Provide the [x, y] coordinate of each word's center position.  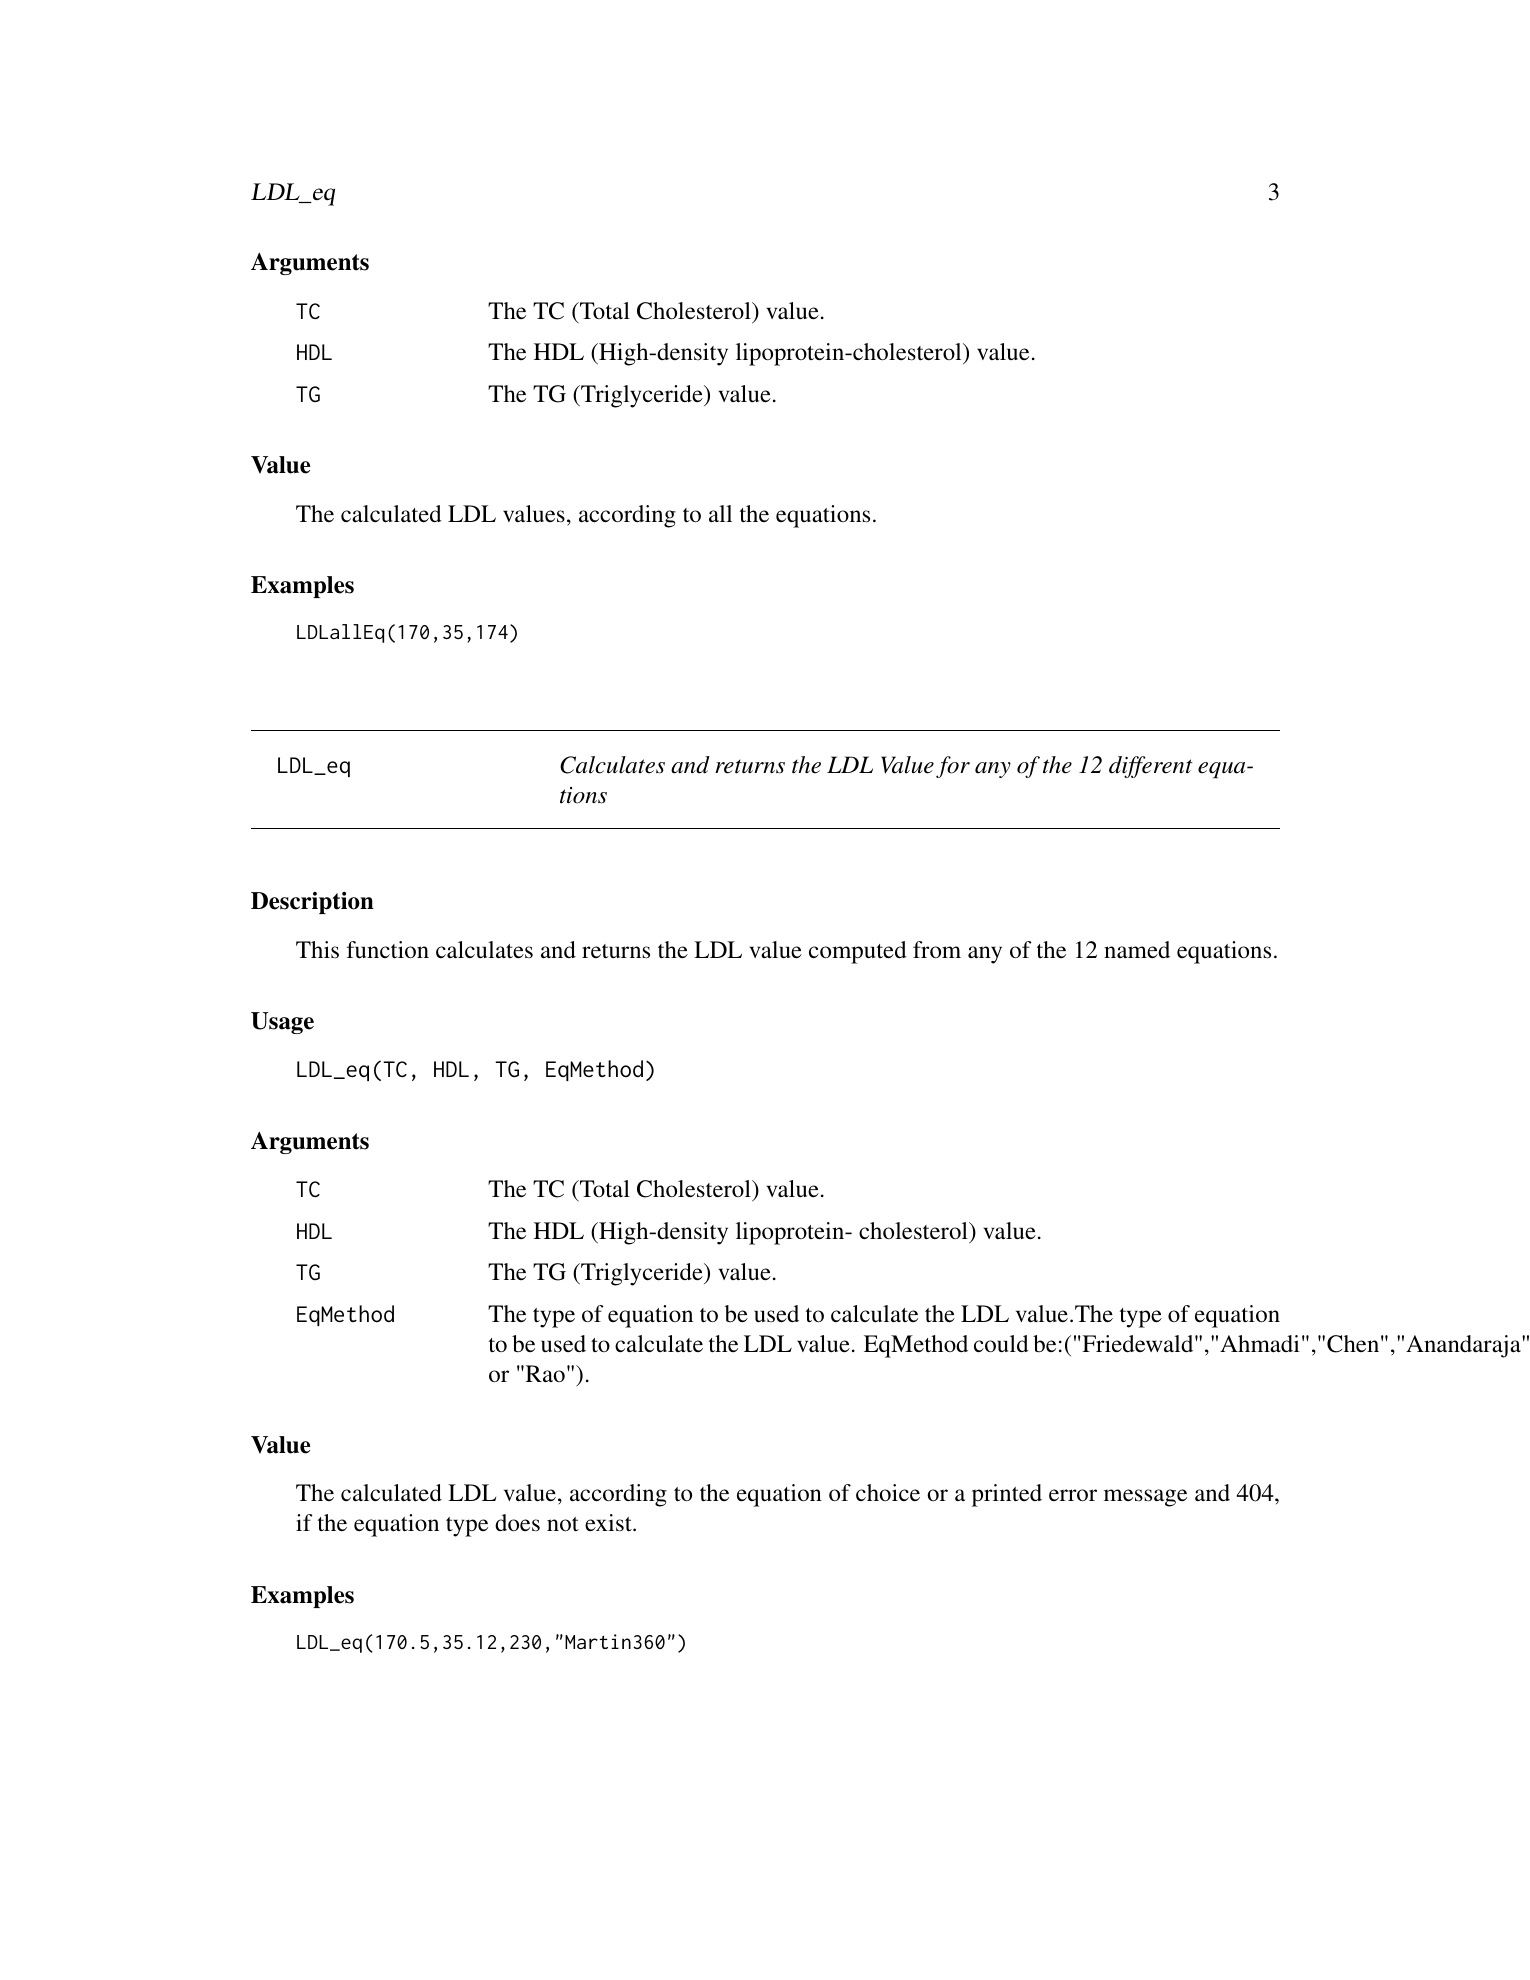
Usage [282, 1023]
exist [609, 1523]
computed [858, 952]
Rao [544, 1374]
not [563, 1524]
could [1001, 1344]
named [1137, 950]
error [1073, 1495]
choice [888, 1492]
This [317, 950]
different [1151, 767]
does [517, 1523]
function [388, 950]
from [937, 950]
